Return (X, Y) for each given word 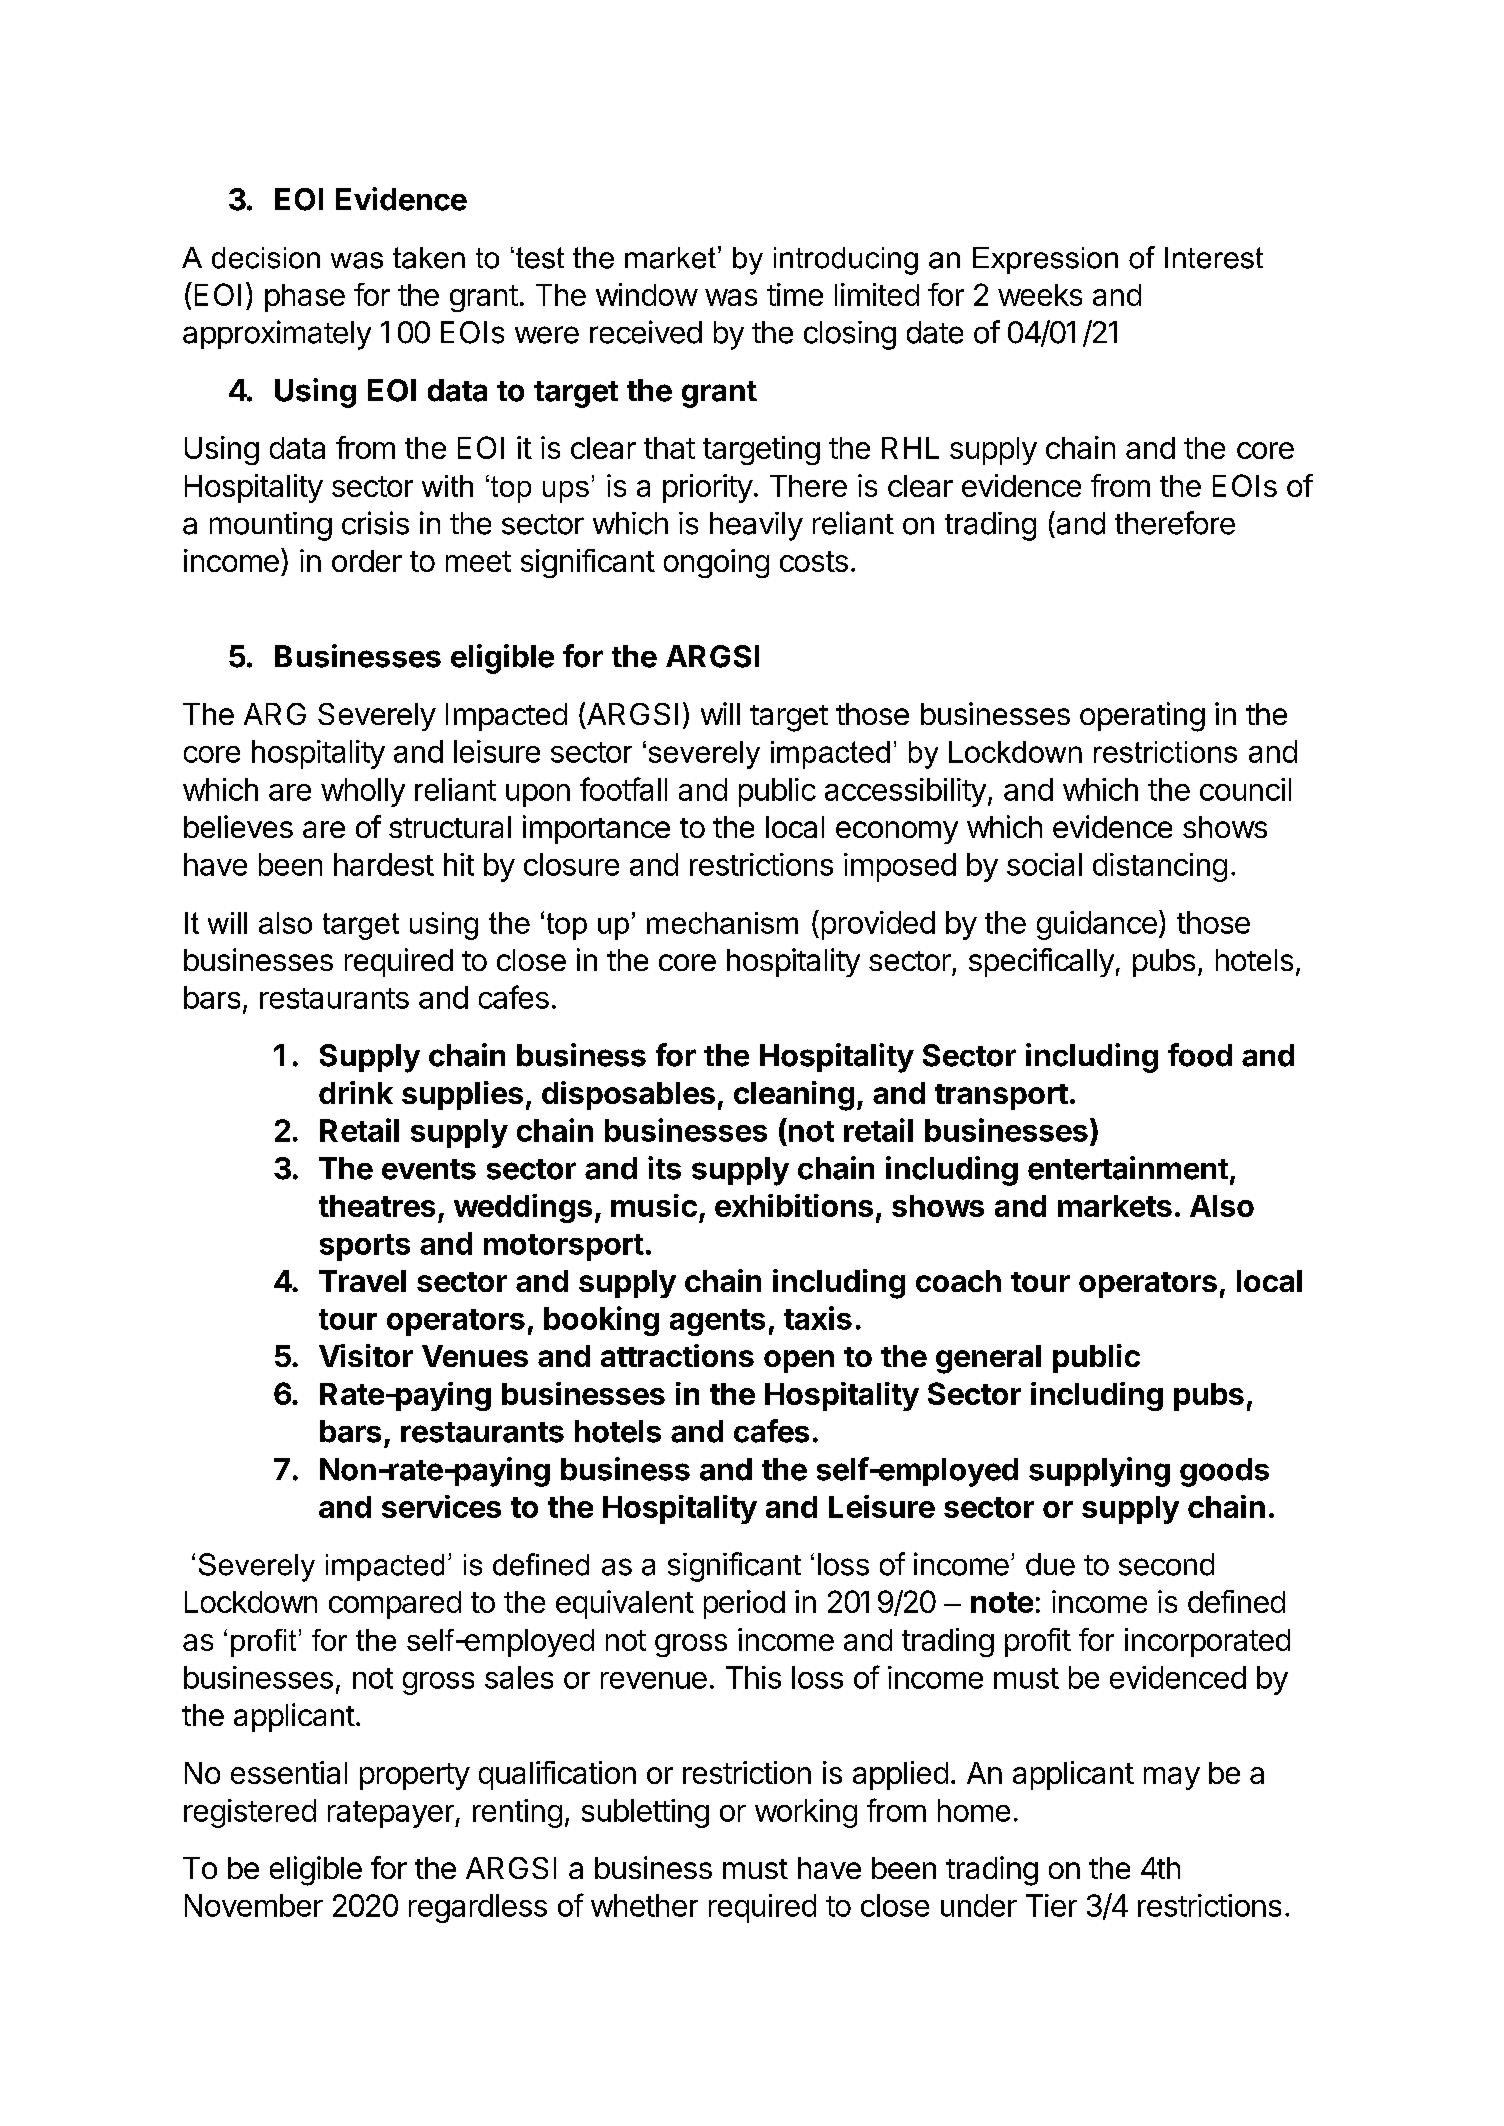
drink (356, 1092)
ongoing (716, 563)
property (415, 1776)
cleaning (794, 1096)
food (1200, 1055)
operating (1142, 717)
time (795, 294)
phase (305, 298)
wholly (363, 792)
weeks (1040, 295)
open (799, 1361)
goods (1224, 1472)
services (441, 1506)
